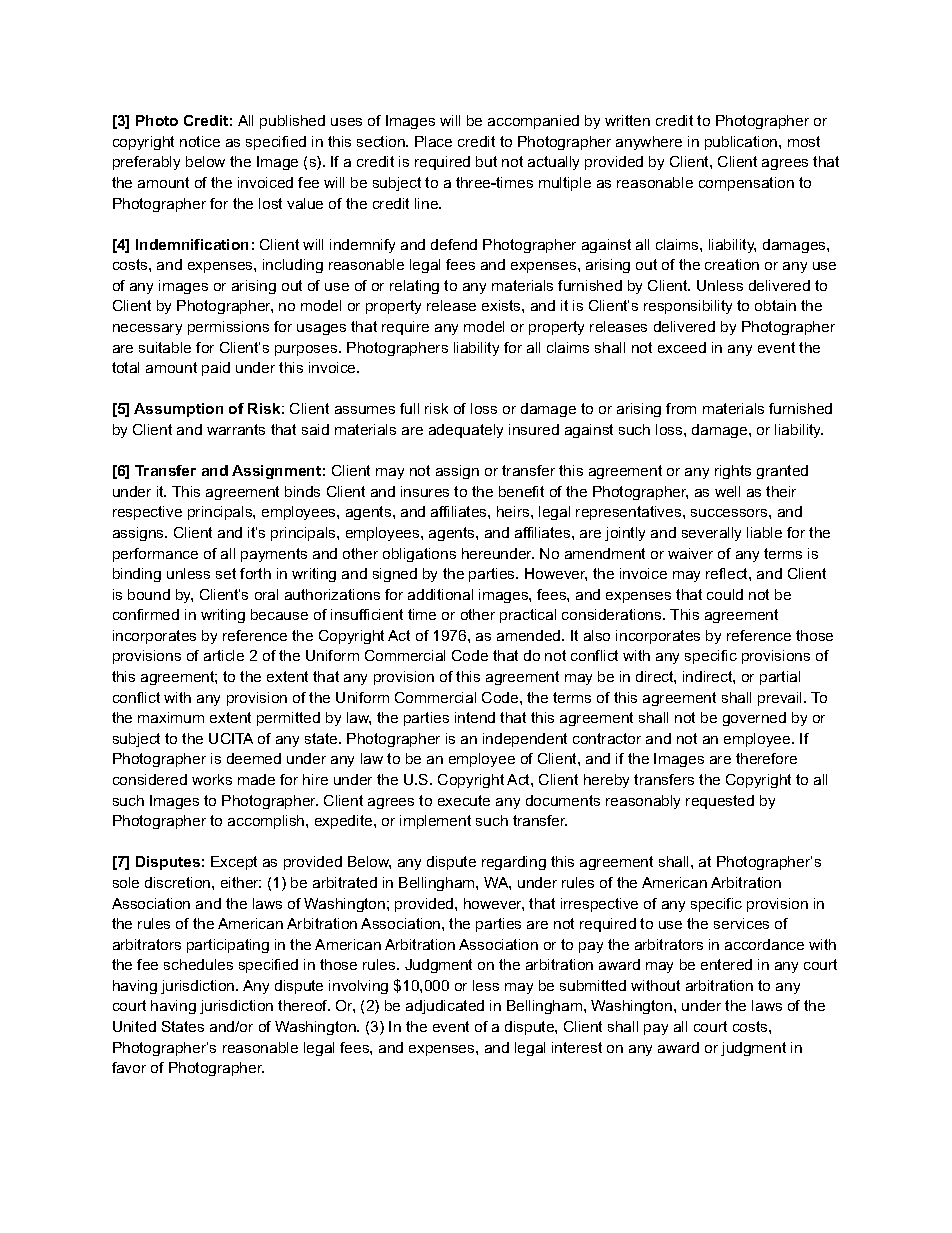  What do you see at coordinates (733, 472) in the document?
I see `rights` at bounding box center [733, 472].
